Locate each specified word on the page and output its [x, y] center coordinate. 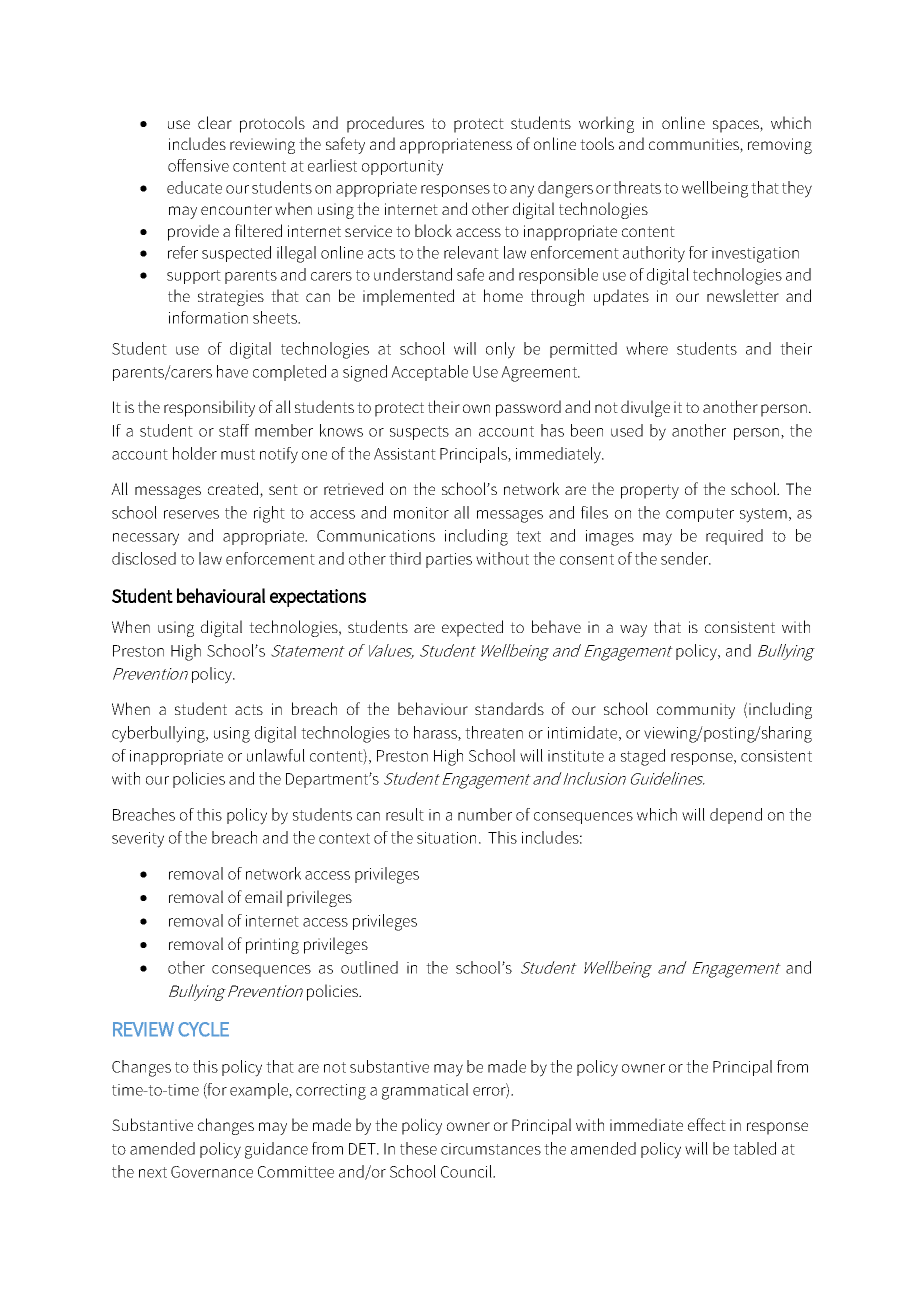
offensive [198, 165]
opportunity [402, 168]
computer [700, 515]
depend [736, 816]
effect [707, 1124]
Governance [212, 1172]
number [485, 814]
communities [695, 145]
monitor [421, 513]
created [234, 490]
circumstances [491, 1149]
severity [138, 840]
